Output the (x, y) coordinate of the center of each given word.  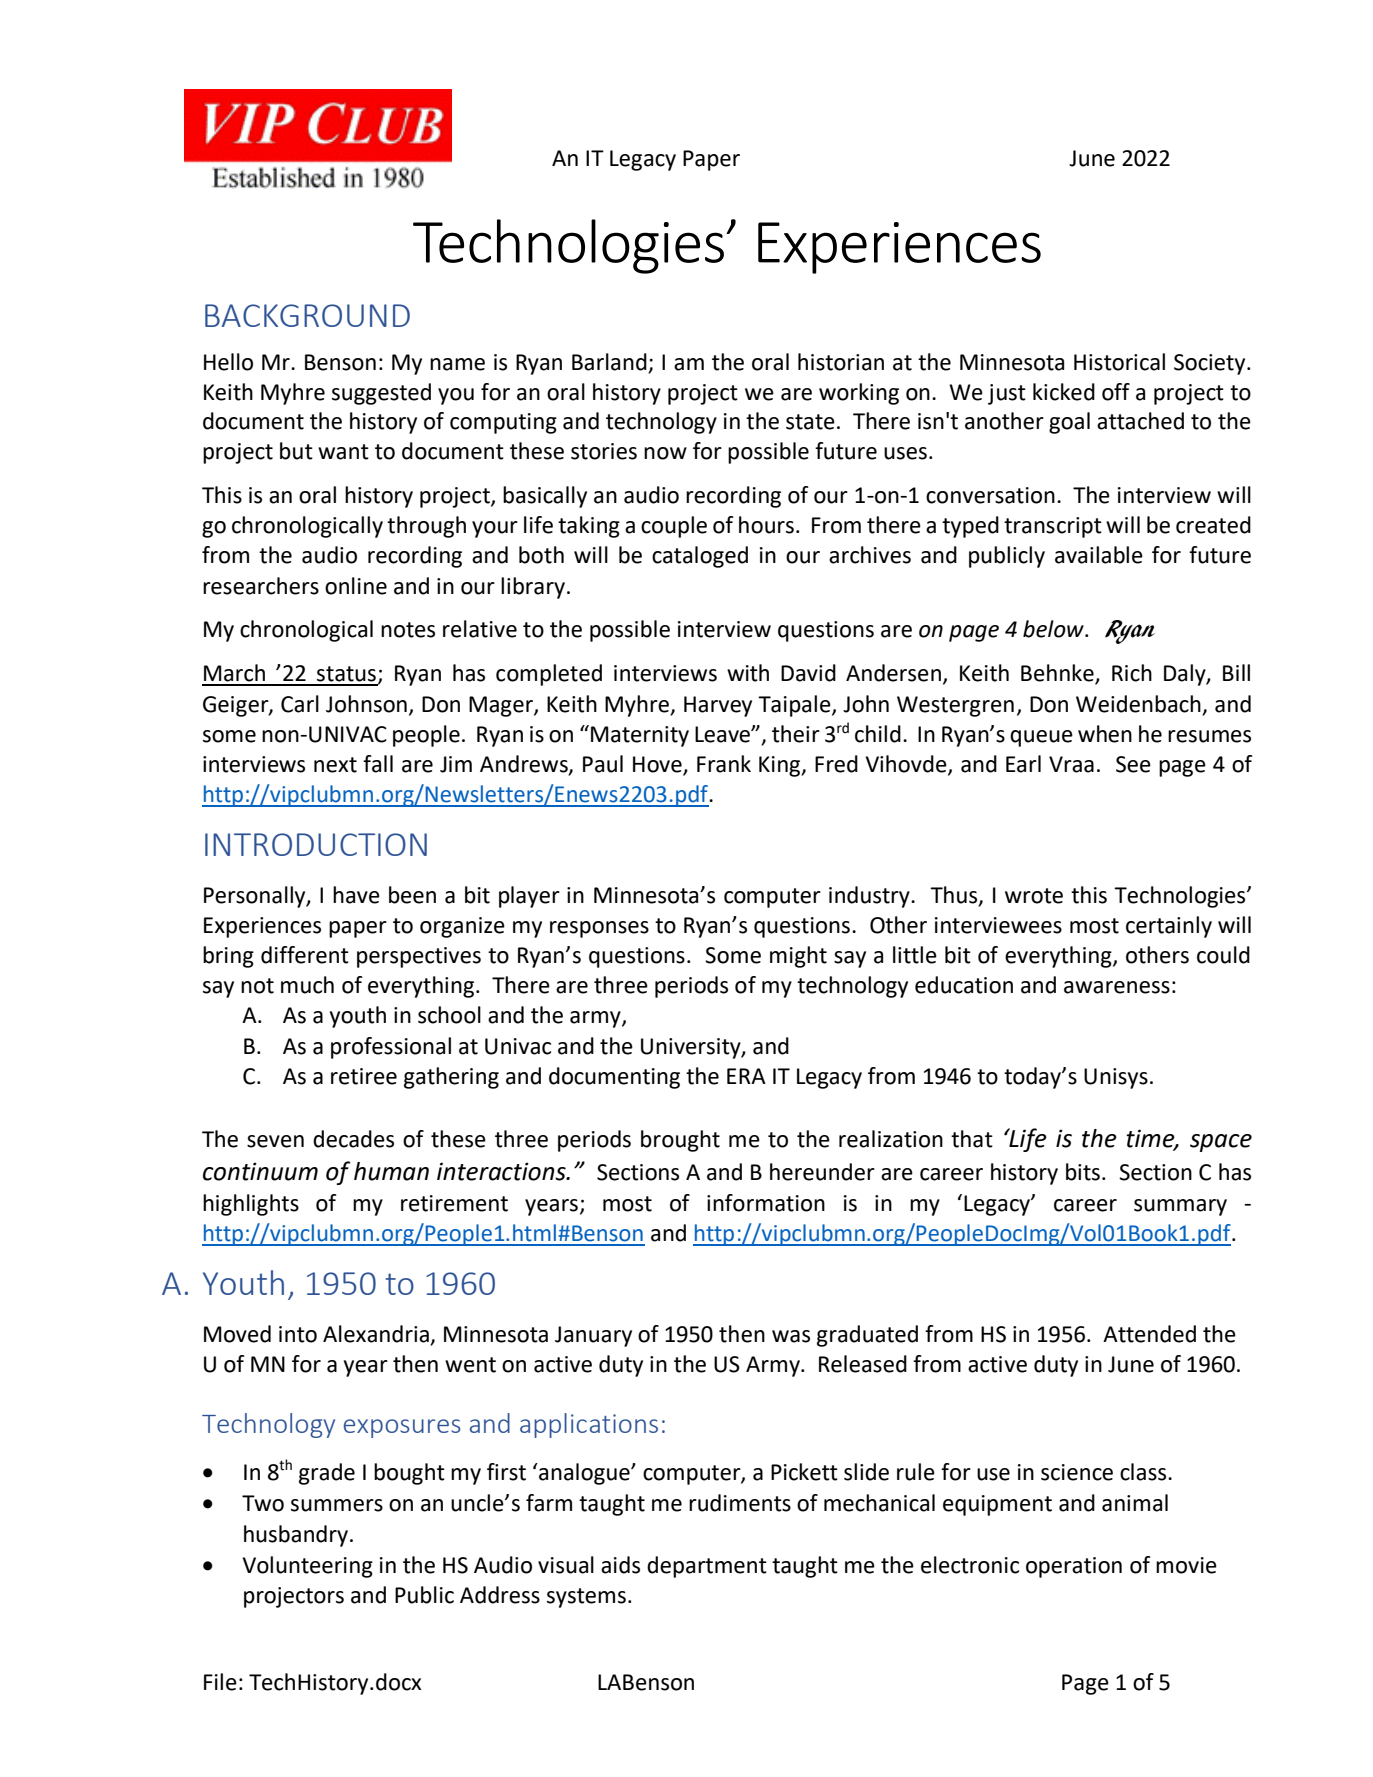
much (307, 985)
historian (841, 362)
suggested (381, 394)
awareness (1117, 987)
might (798, 957)
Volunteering (307, 1567)
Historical (1119, 362)
